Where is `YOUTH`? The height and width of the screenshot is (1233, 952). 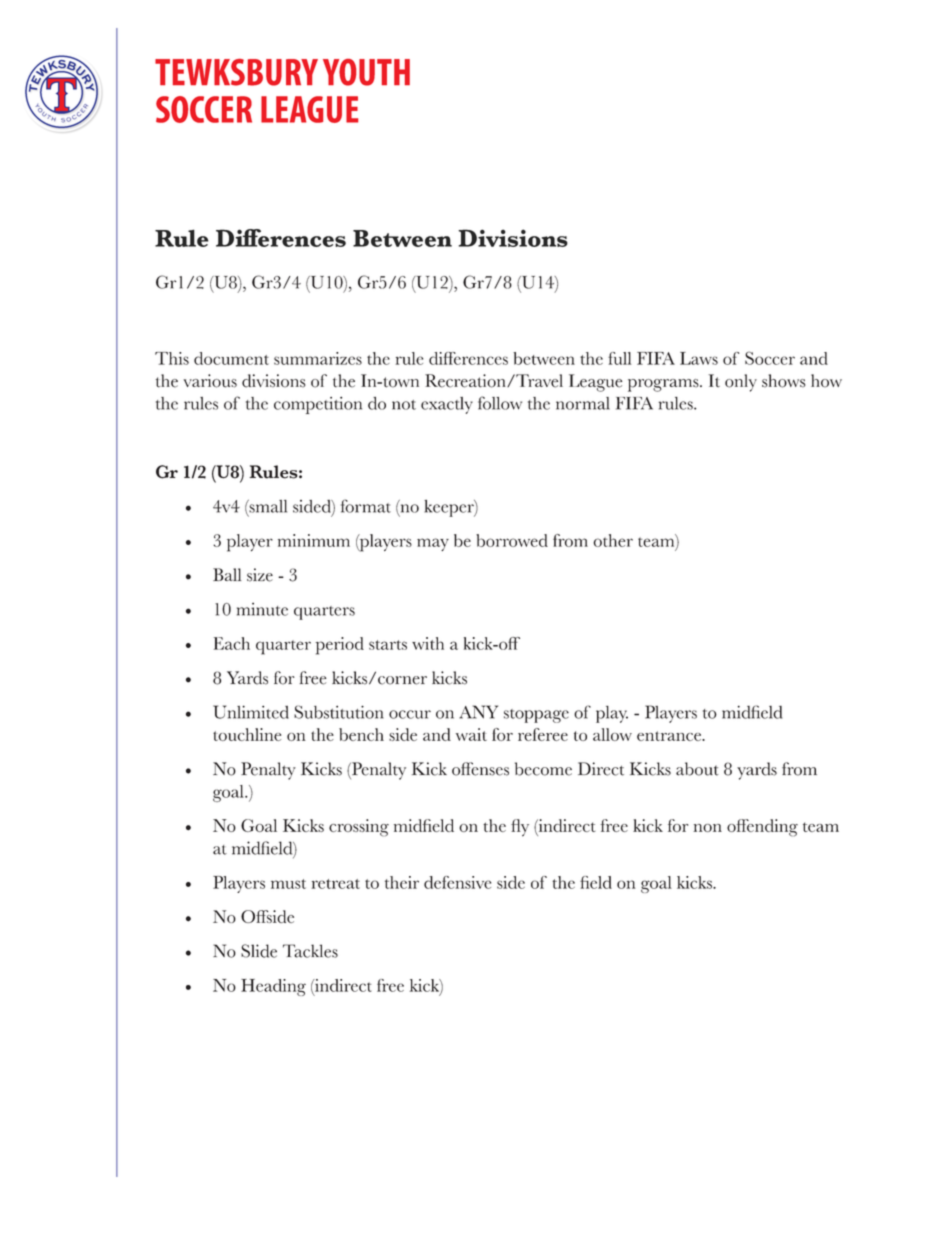
YOUTH is located at coordinates (366, 72).
